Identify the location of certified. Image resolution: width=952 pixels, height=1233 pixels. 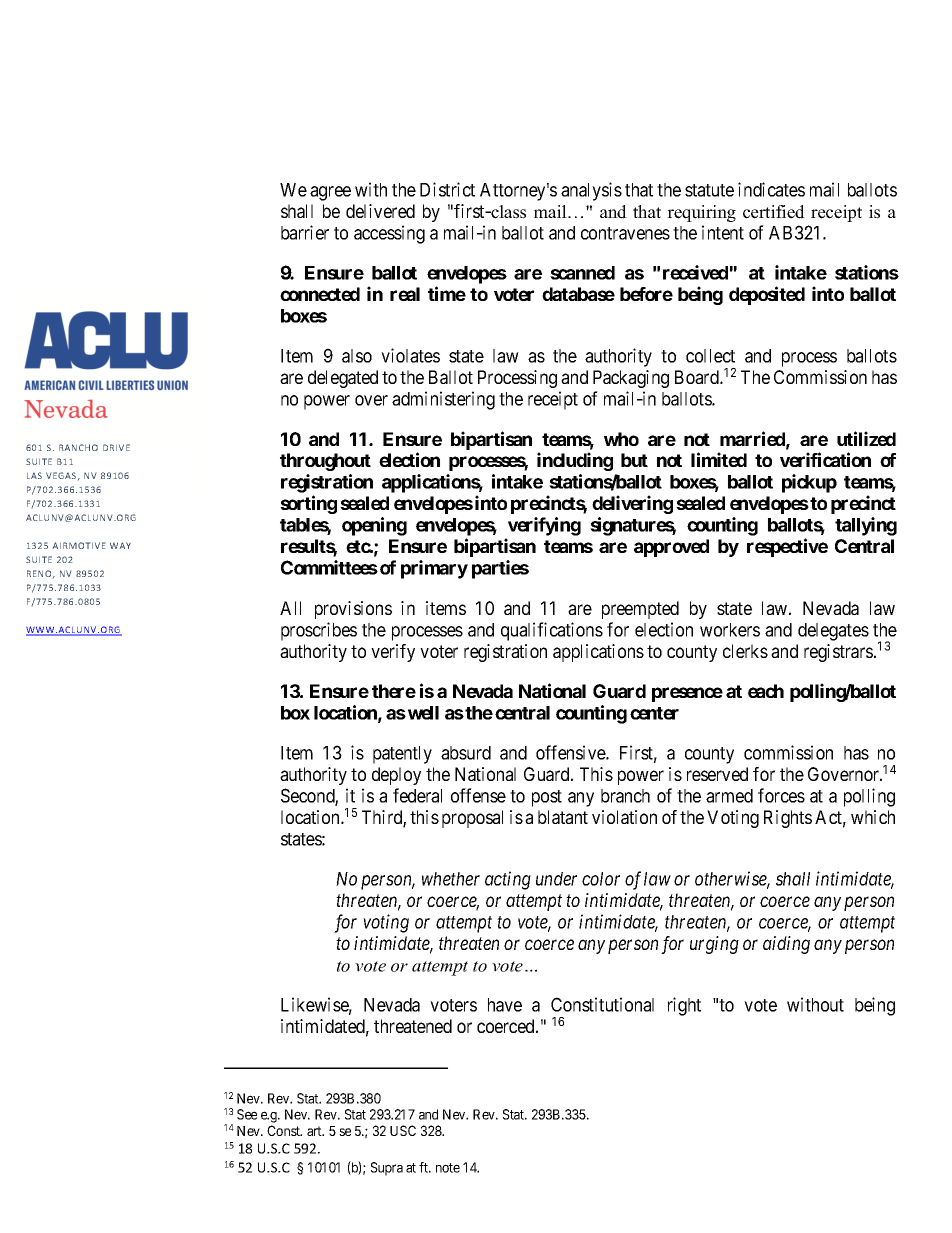
(774, 212).
